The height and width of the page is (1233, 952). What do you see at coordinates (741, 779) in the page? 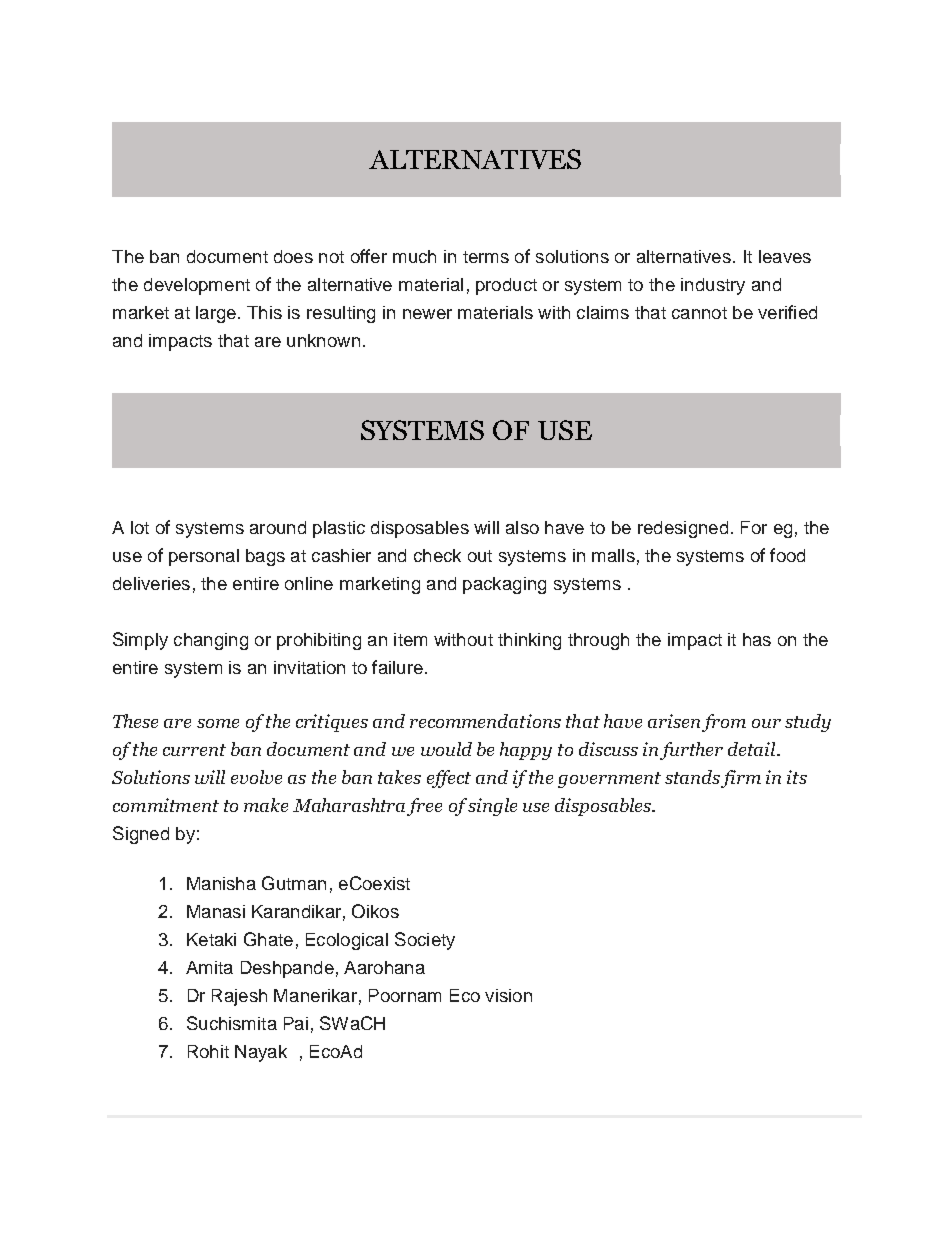
I see `firm` at bounding box center [741, 779].
